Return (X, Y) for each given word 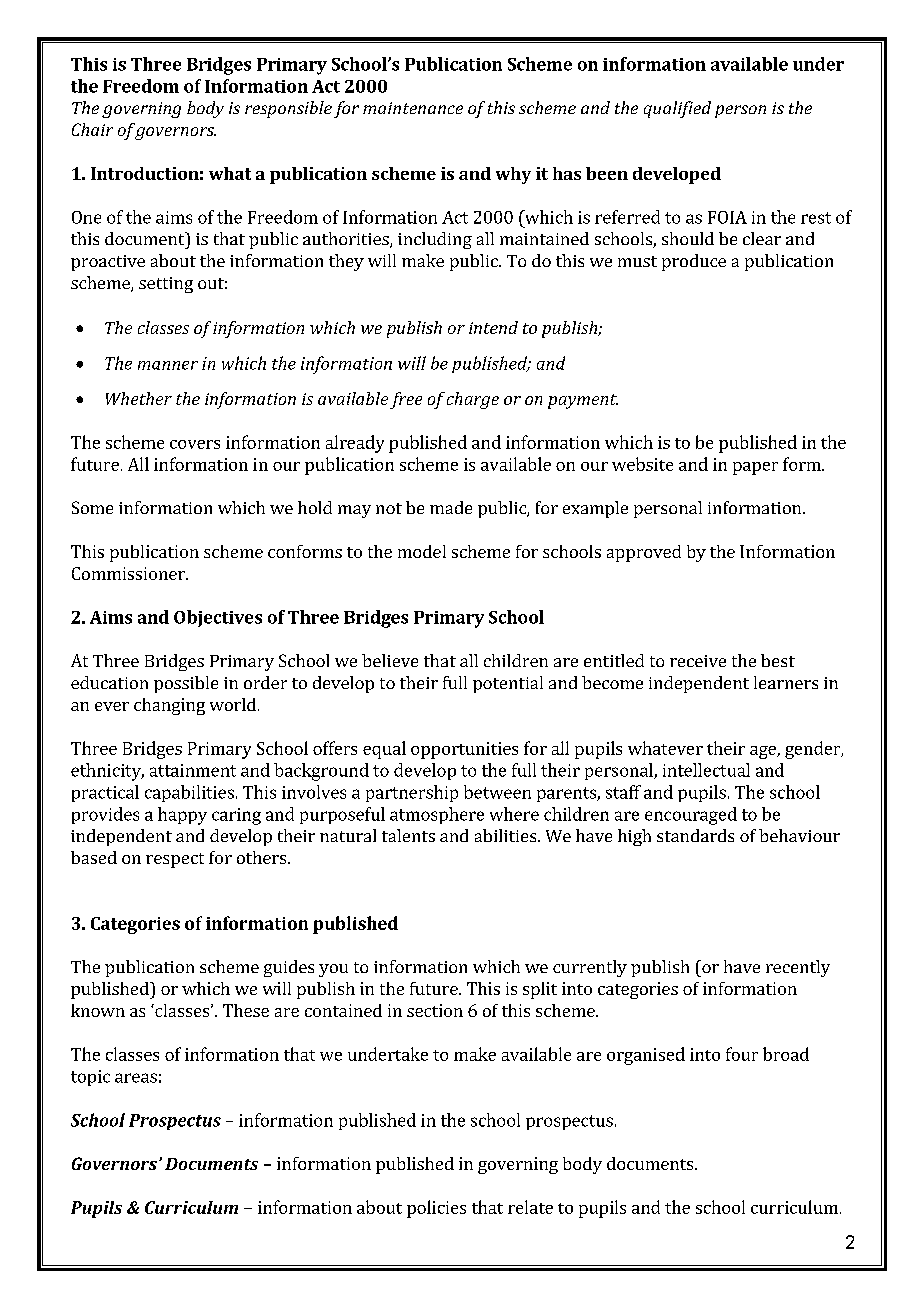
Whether (139, 398)
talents (408, 835)
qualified (677, 109)
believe (390, 660)
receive (698, 661)
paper (755, 468)
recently (798, 968)
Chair (92, 129)
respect (175, 860)
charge (473, 400)
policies (436, 1209)
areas (136, 1078)
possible (186, 684)
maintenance (413, 108)
